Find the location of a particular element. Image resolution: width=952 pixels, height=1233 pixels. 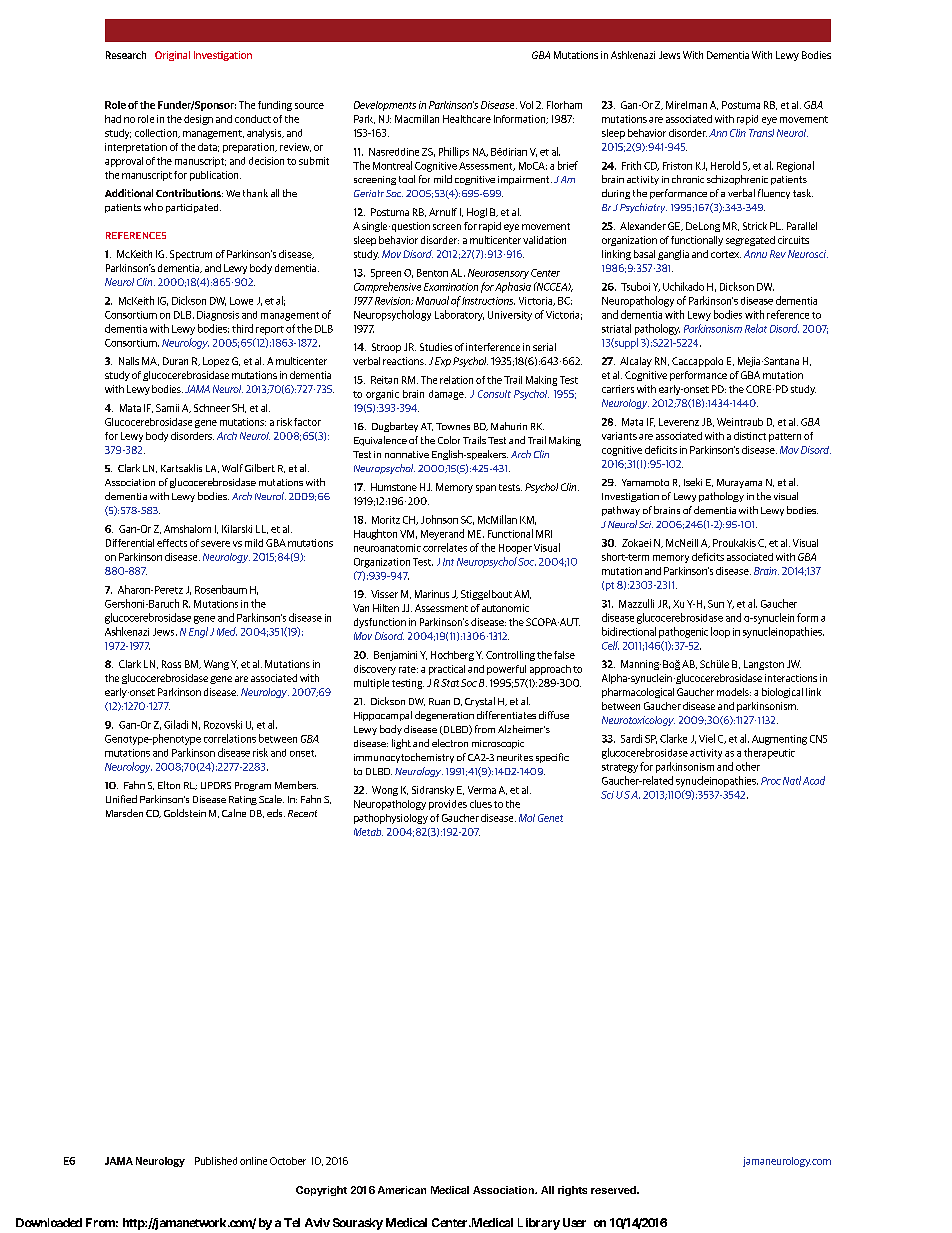

Ross is located at coordinates (171, 664).
